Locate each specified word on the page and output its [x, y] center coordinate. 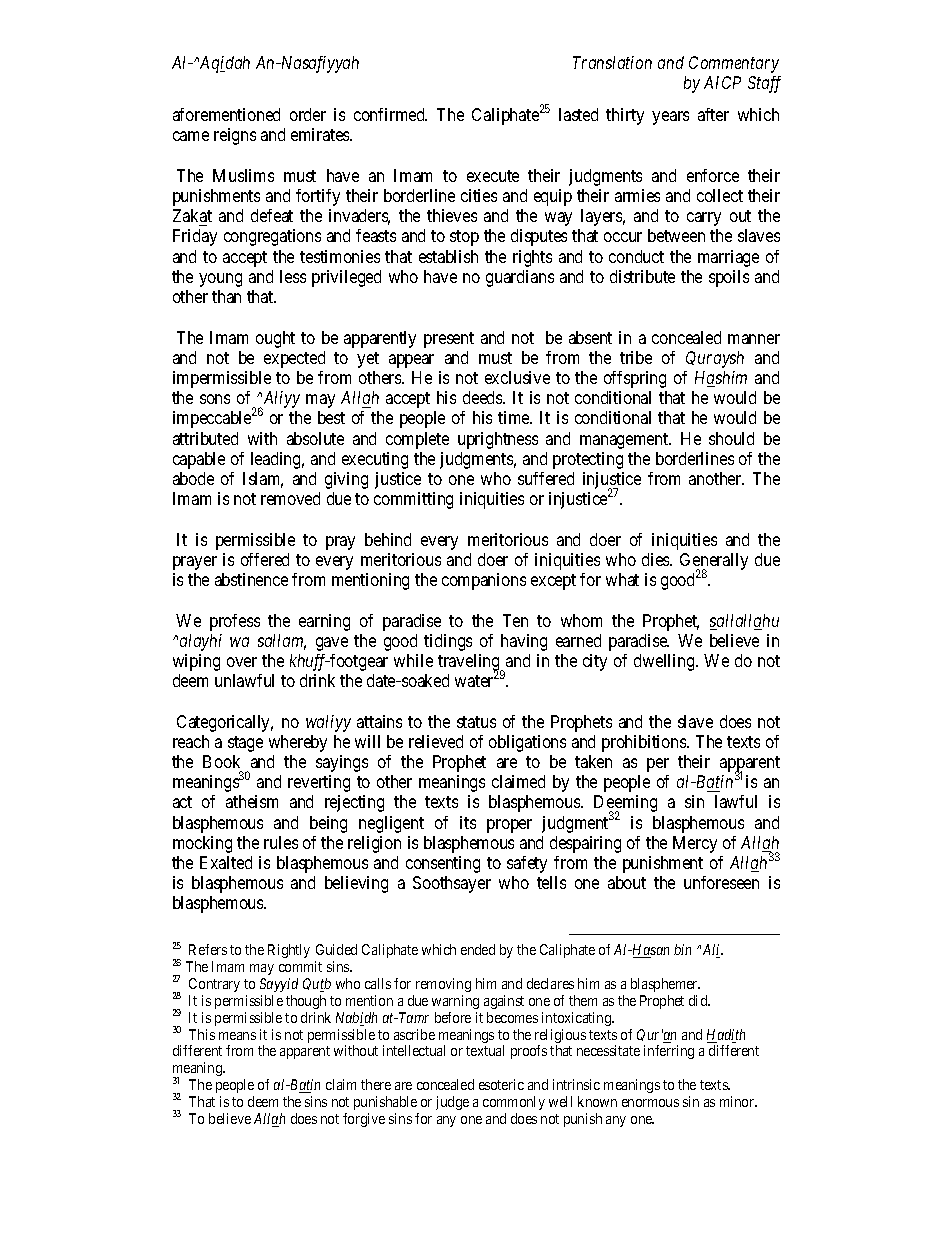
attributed [205, 438]
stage [245, 744]
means [237, 1036]
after [713, 114]
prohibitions [645, 743]
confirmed [390, 114]
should [731, 438]
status [476, 722]
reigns [235, 136]
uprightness [498, 440]
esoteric [501, 1084]
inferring [669, 1052]
